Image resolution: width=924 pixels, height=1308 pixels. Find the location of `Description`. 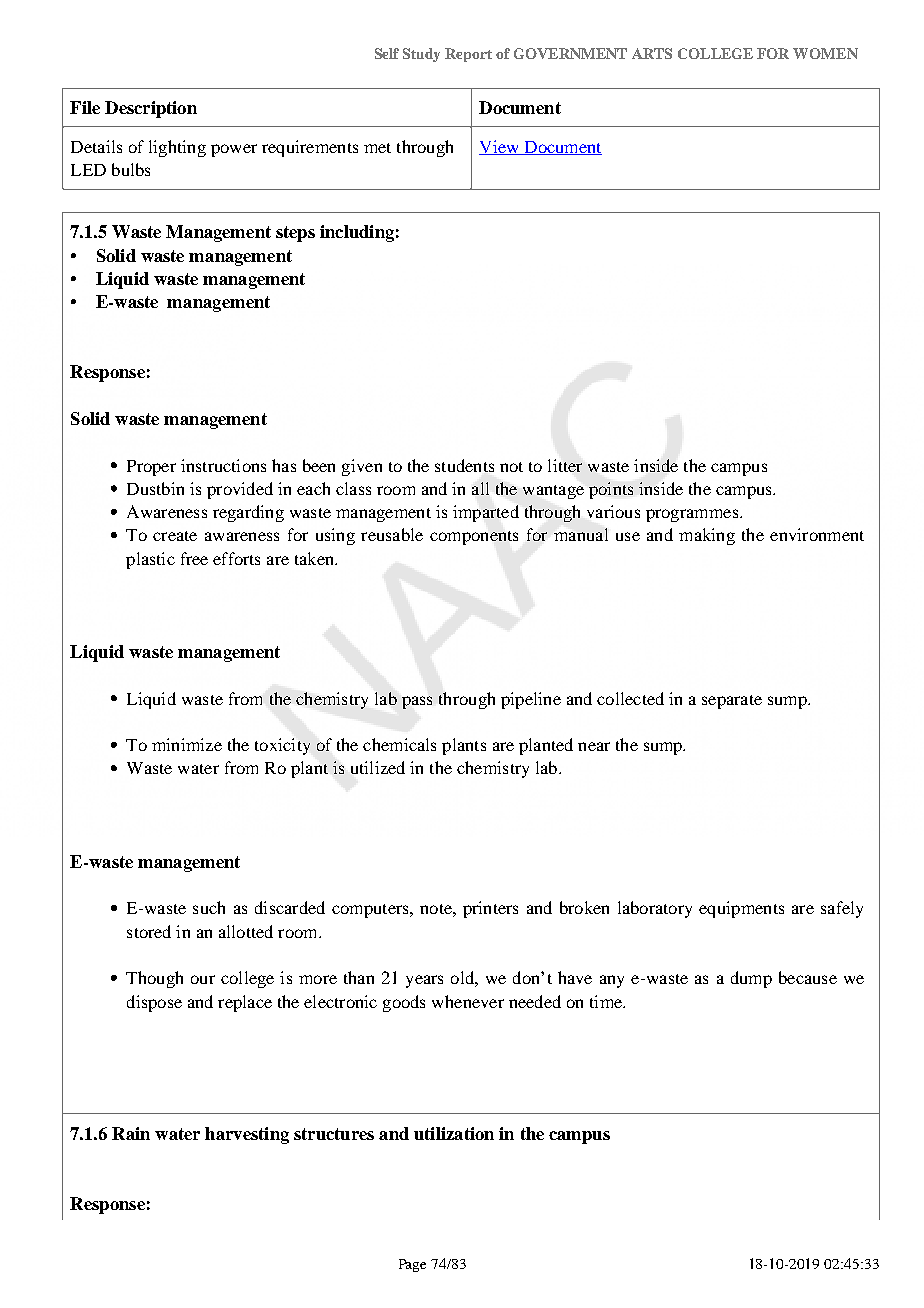

Description is located at coordinates (151, 109).
